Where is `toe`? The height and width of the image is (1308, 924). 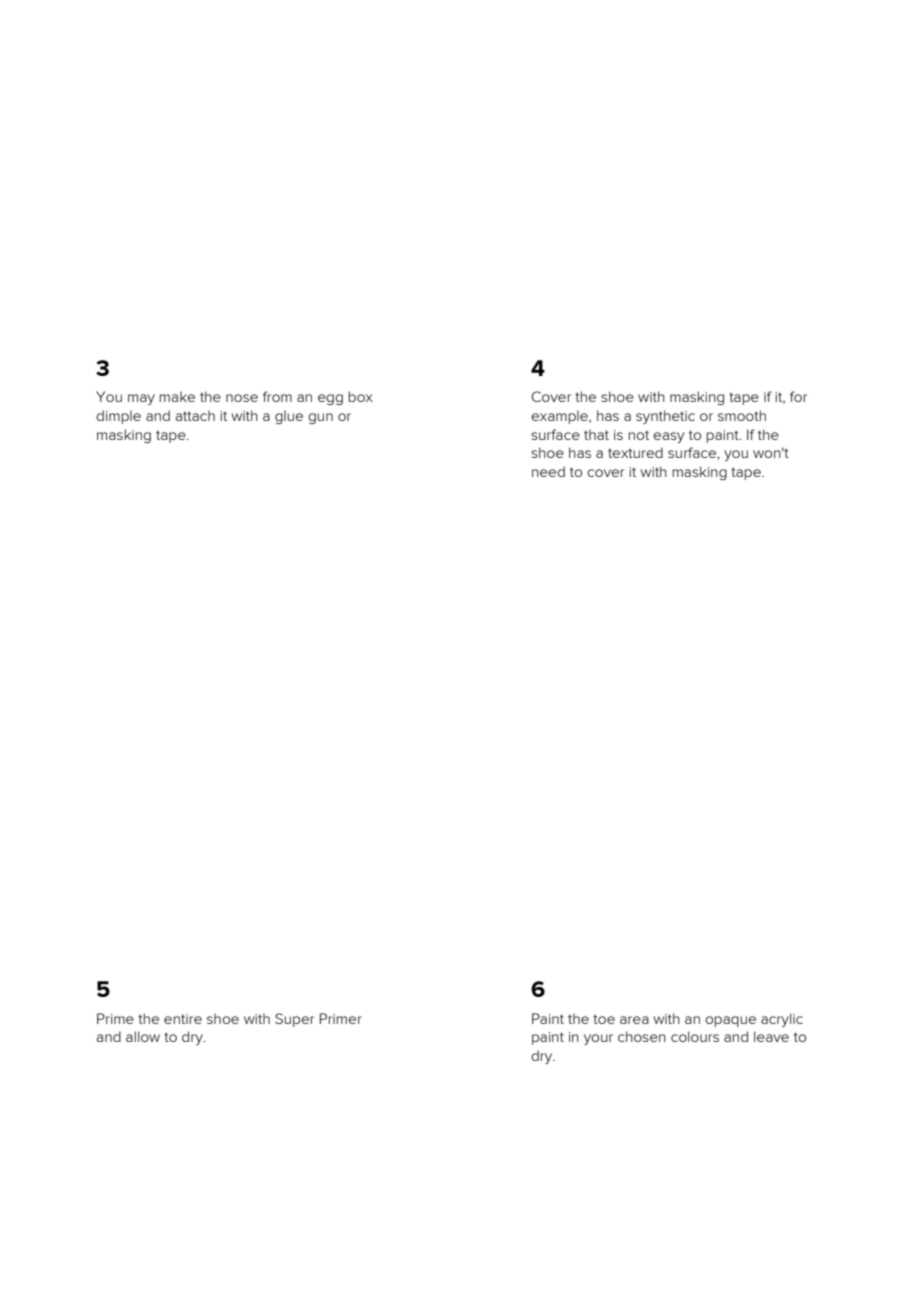 toe is located at coordinates (604, 1019).
